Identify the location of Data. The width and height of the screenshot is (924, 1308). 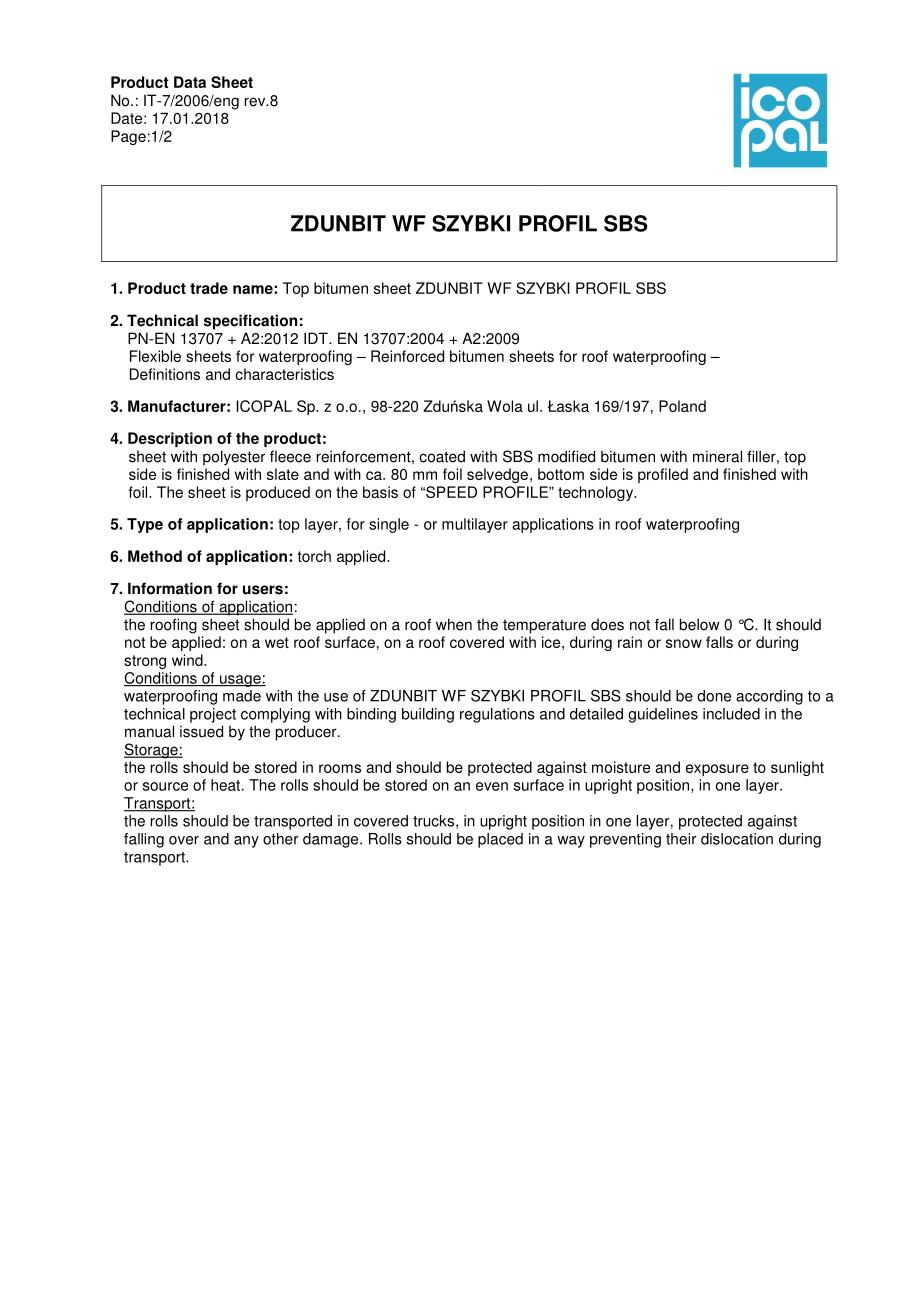
(190, 82).
